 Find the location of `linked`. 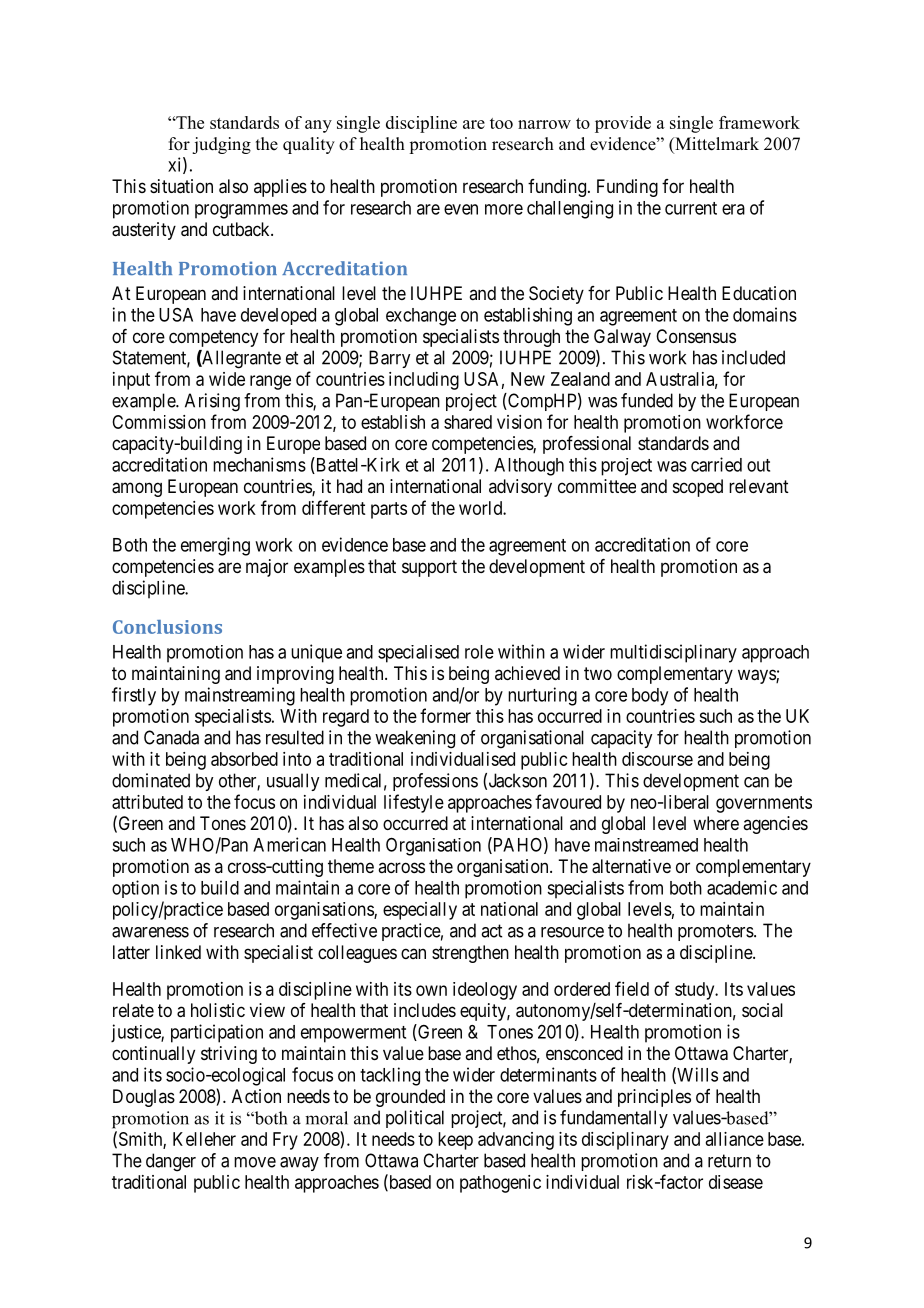

linked is located at coordinates (178, 952).
